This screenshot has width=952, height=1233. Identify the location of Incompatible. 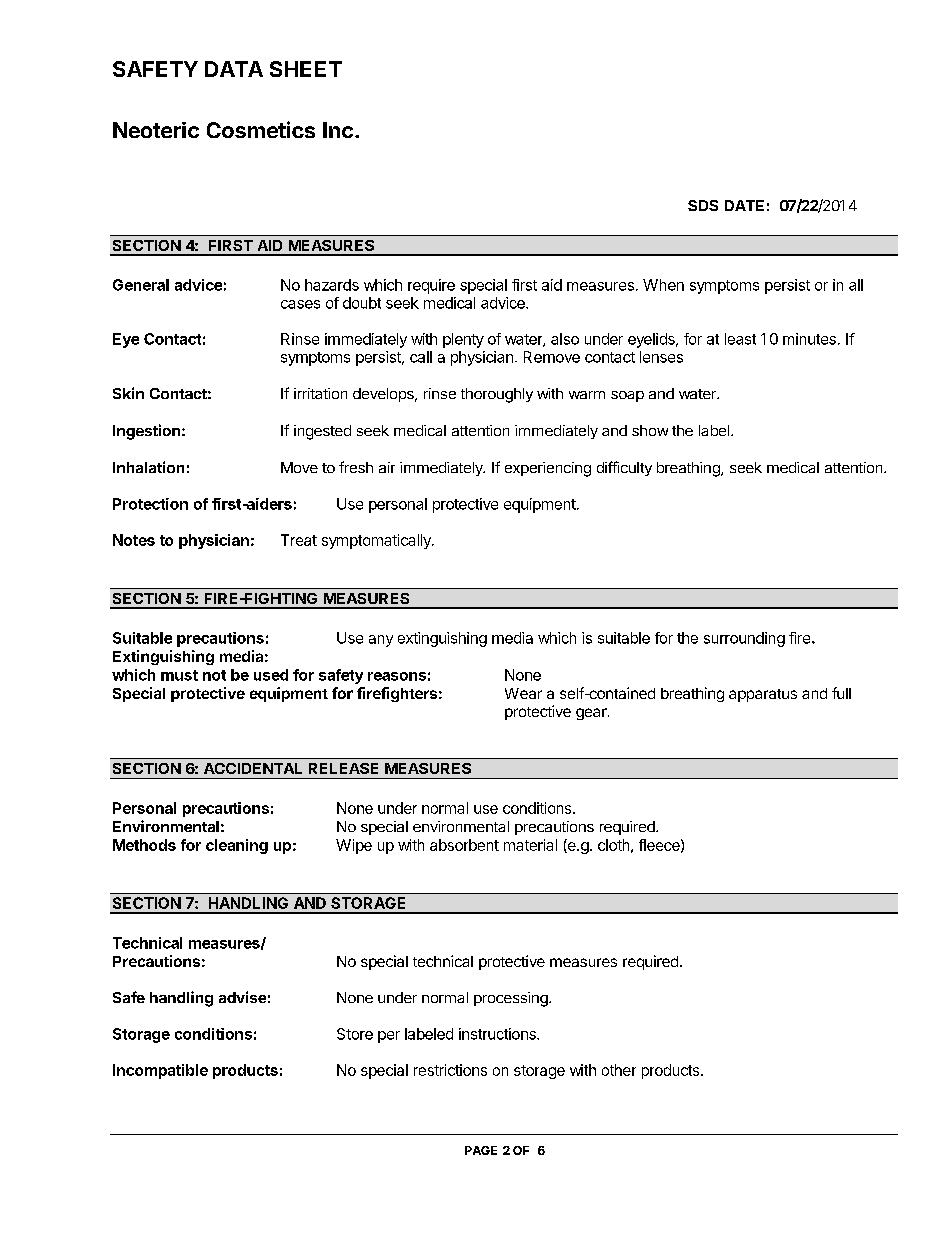
(160, 1071).
